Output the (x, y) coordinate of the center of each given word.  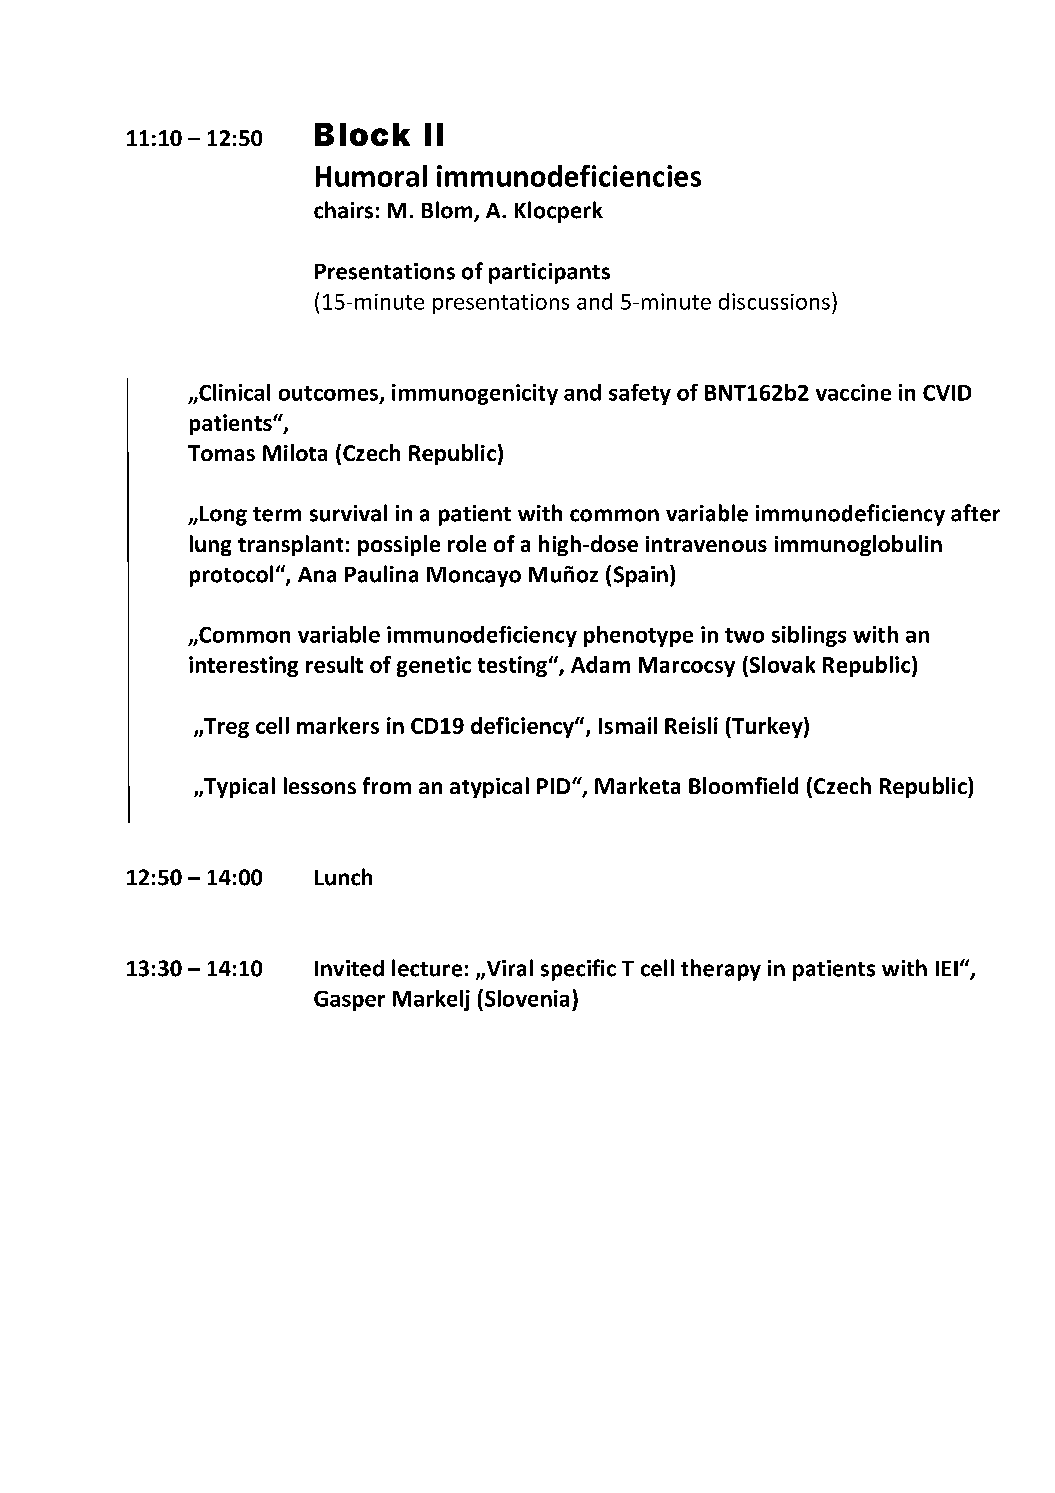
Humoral (371, 176)
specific (578, 970)
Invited (349, 968)
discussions (774, 301)
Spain (641, 576)
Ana (317, 575)
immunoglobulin (858, 545)
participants (549, 273)
